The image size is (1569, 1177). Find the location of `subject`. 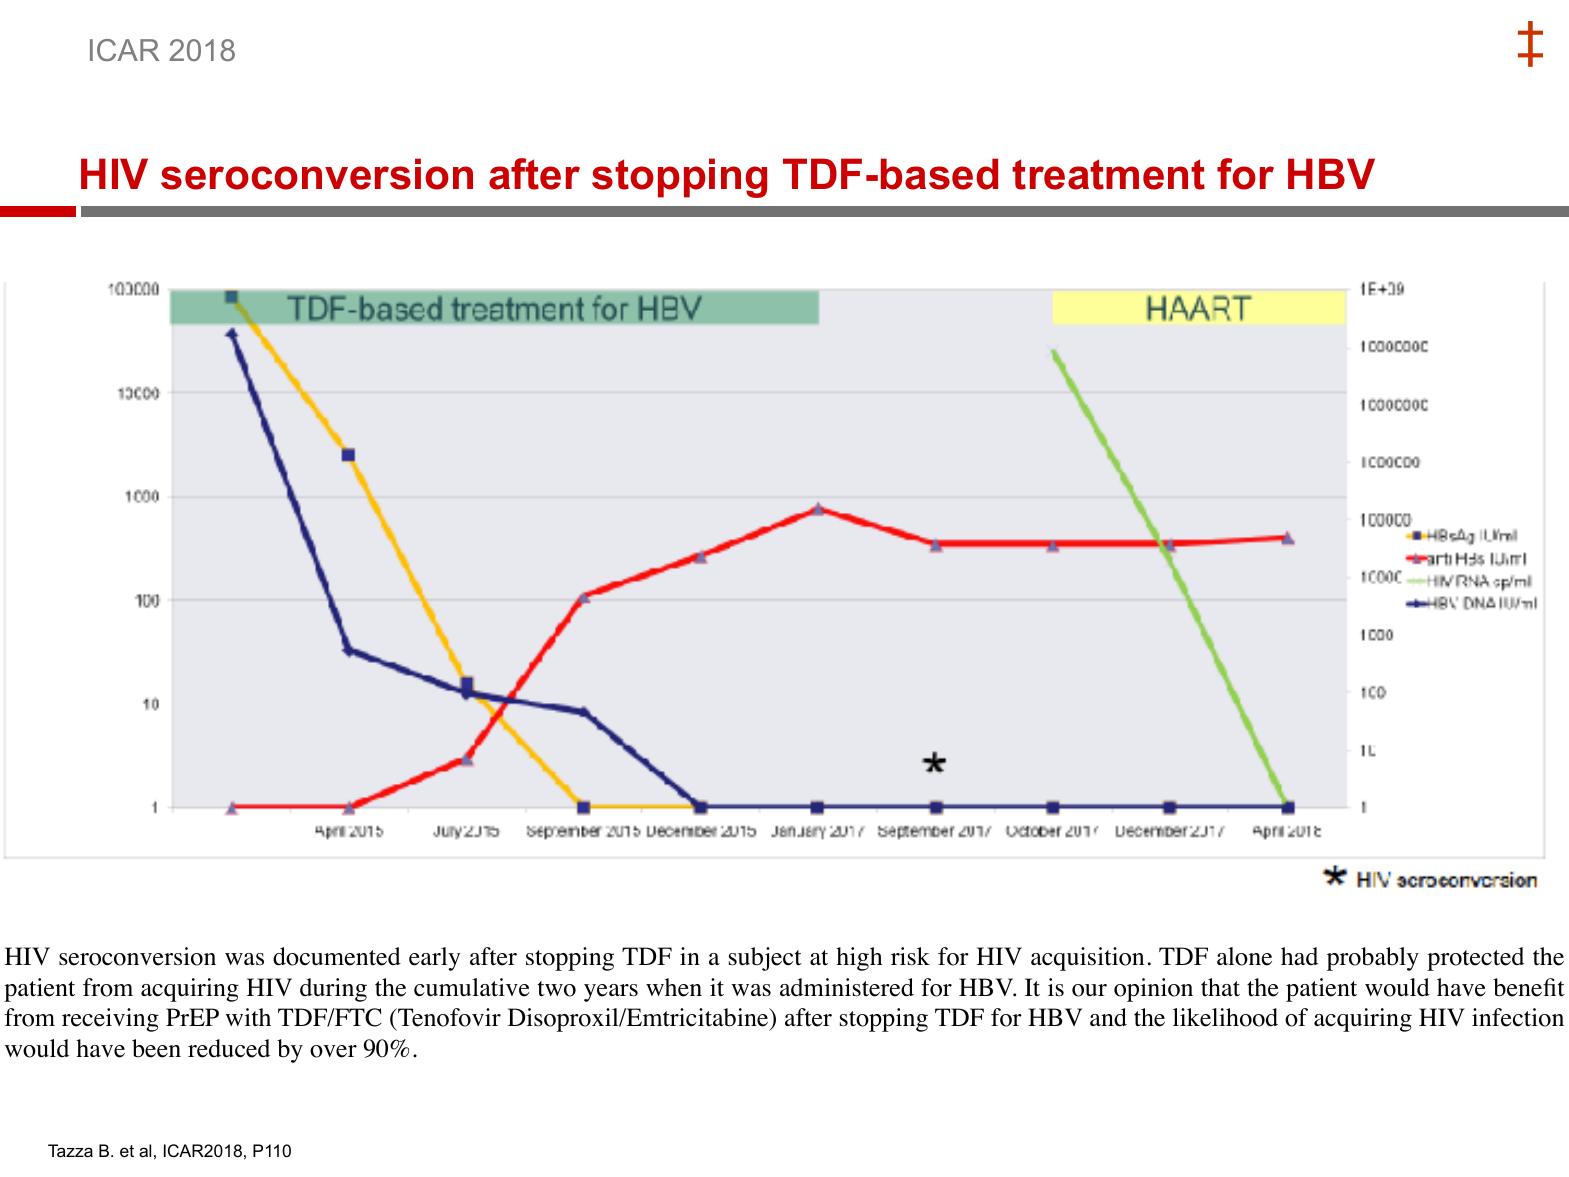

subject is located at coordinates (765, 959).
